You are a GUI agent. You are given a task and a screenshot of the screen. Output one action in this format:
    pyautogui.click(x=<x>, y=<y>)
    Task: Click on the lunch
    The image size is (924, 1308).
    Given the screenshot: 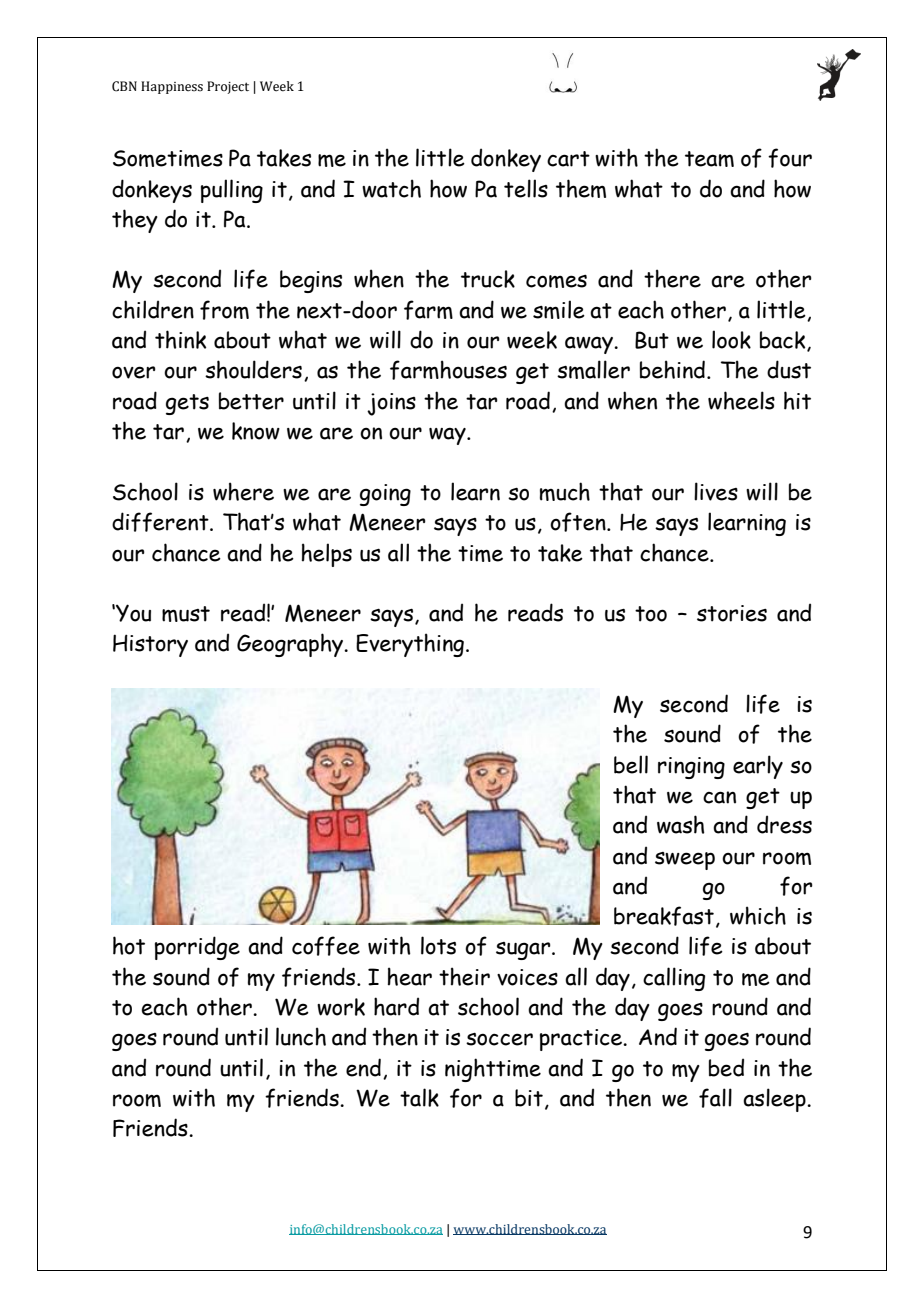 What is the action you would take?
    pyautogui.click(x=301, y=1036)
